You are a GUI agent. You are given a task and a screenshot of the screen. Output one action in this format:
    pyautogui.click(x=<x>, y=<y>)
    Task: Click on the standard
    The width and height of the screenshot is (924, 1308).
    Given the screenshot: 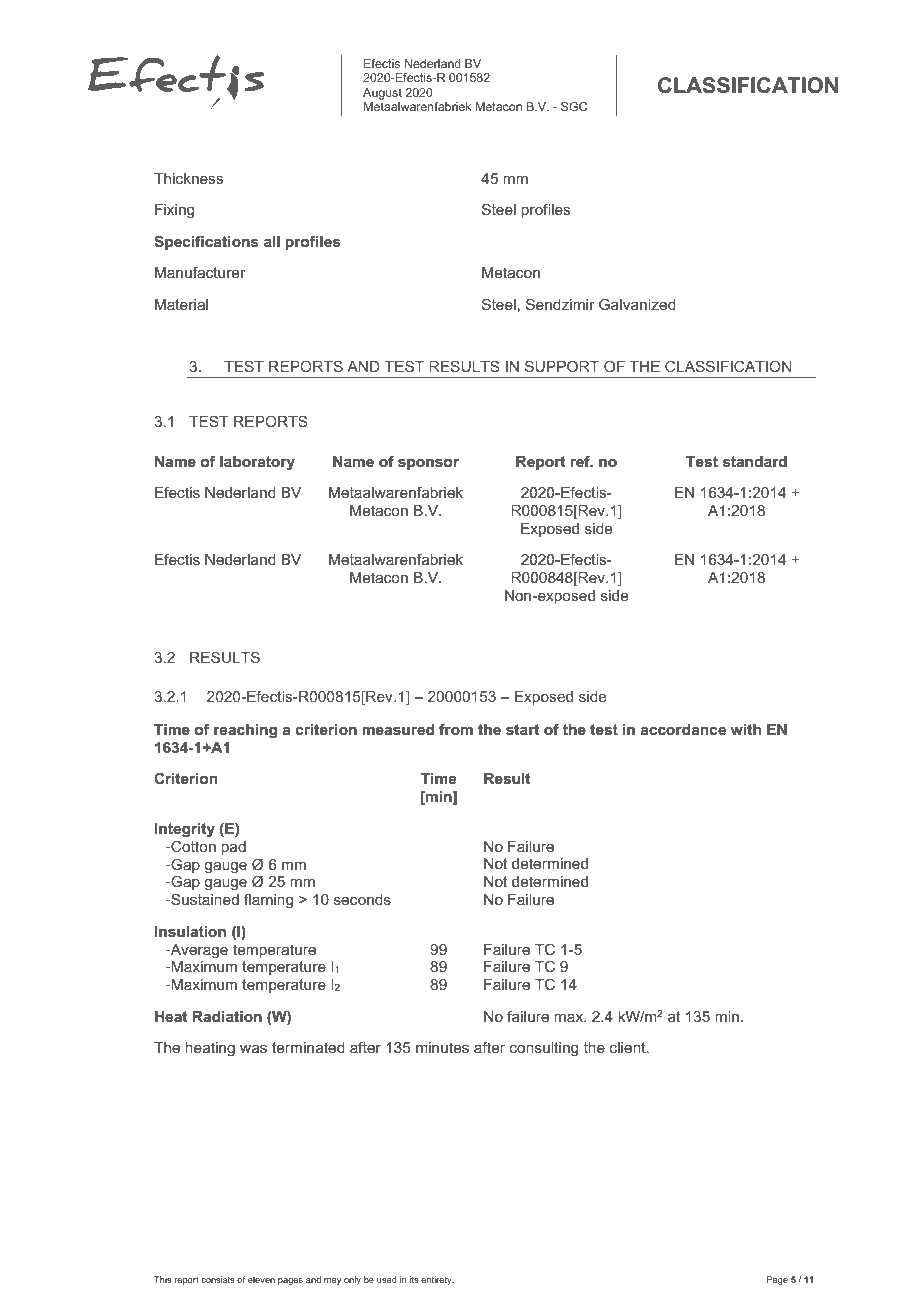 What is the action you would take?
    pyautogui.click(x=755, y=461)
